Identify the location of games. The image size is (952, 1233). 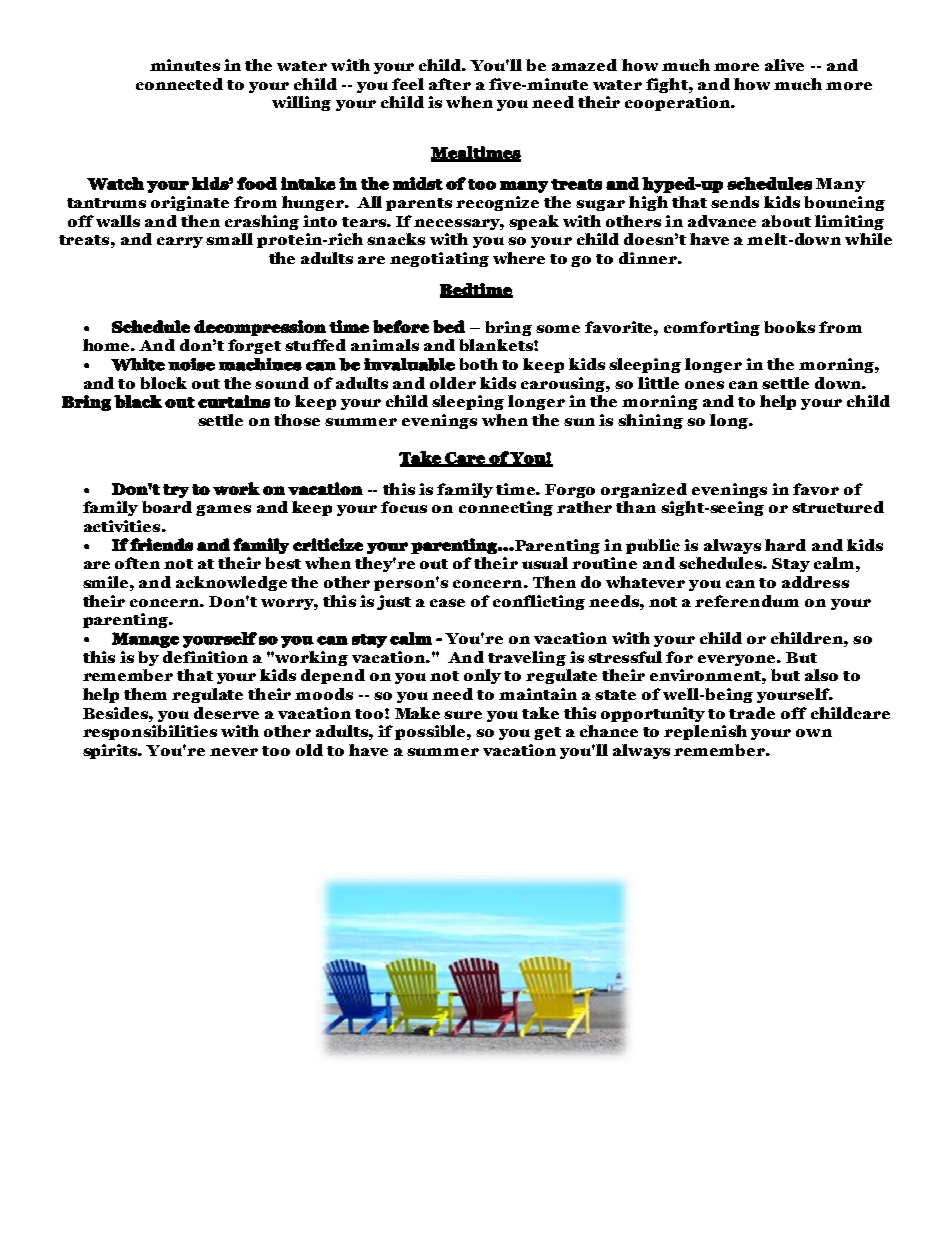
(223, 510).
